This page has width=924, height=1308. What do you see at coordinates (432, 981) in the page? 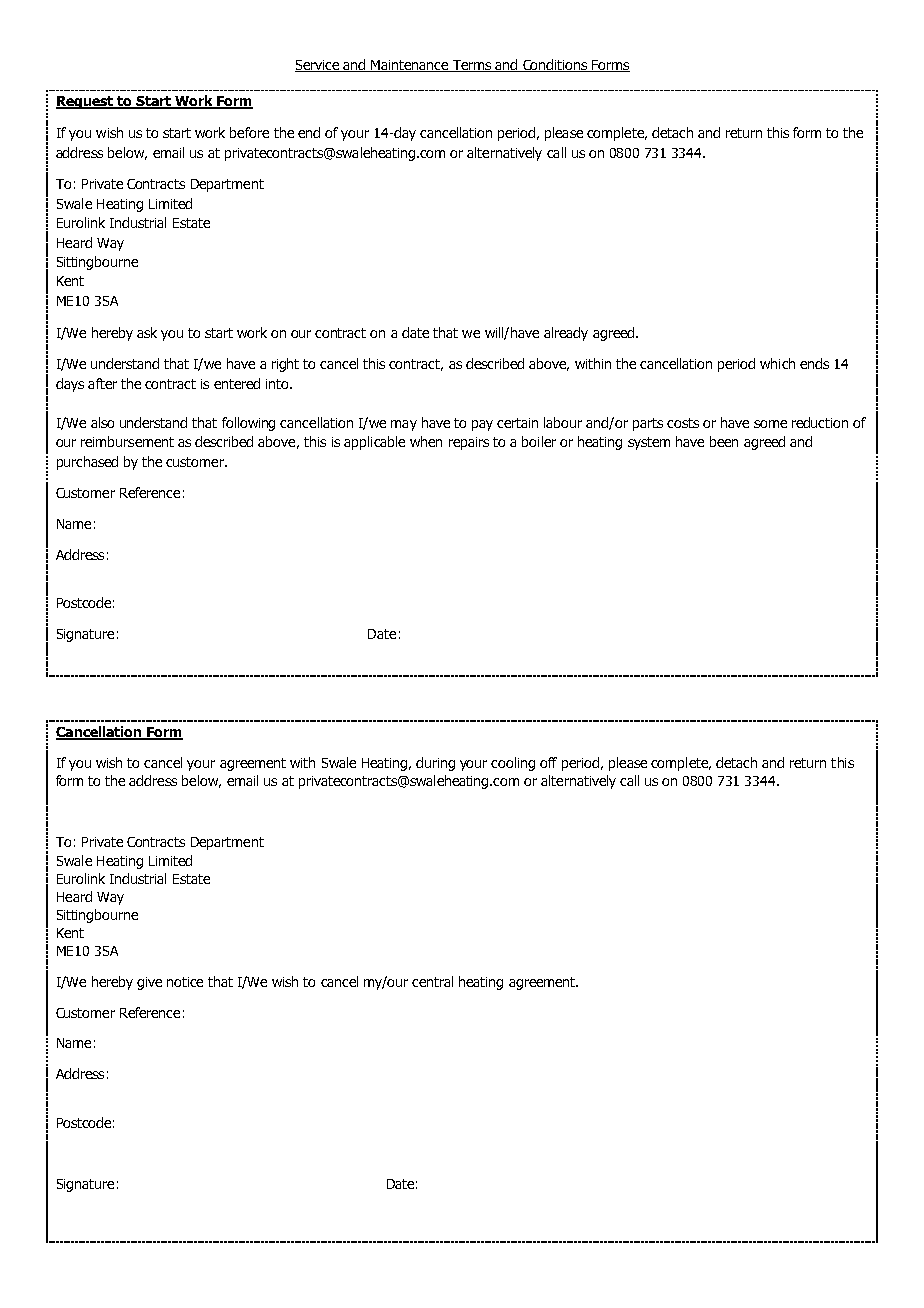
I see `central` at bounding box center [432, 981].
